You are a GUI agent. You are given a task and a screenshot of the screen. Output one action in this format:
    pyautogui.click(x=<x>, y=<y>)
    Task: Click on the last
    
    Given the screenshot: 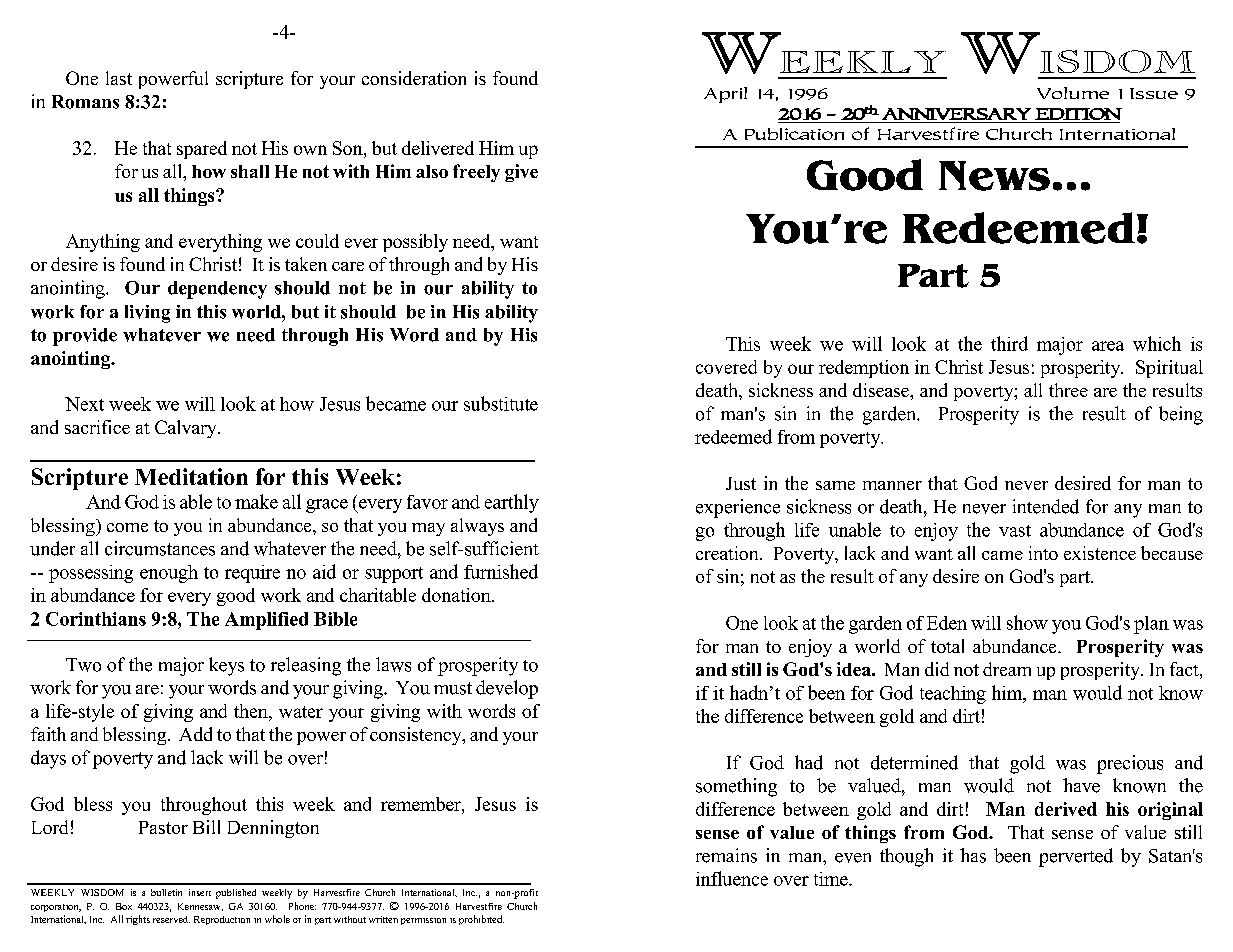 What is the action you would take?
    pyautogui.click(x=119, y=78)
